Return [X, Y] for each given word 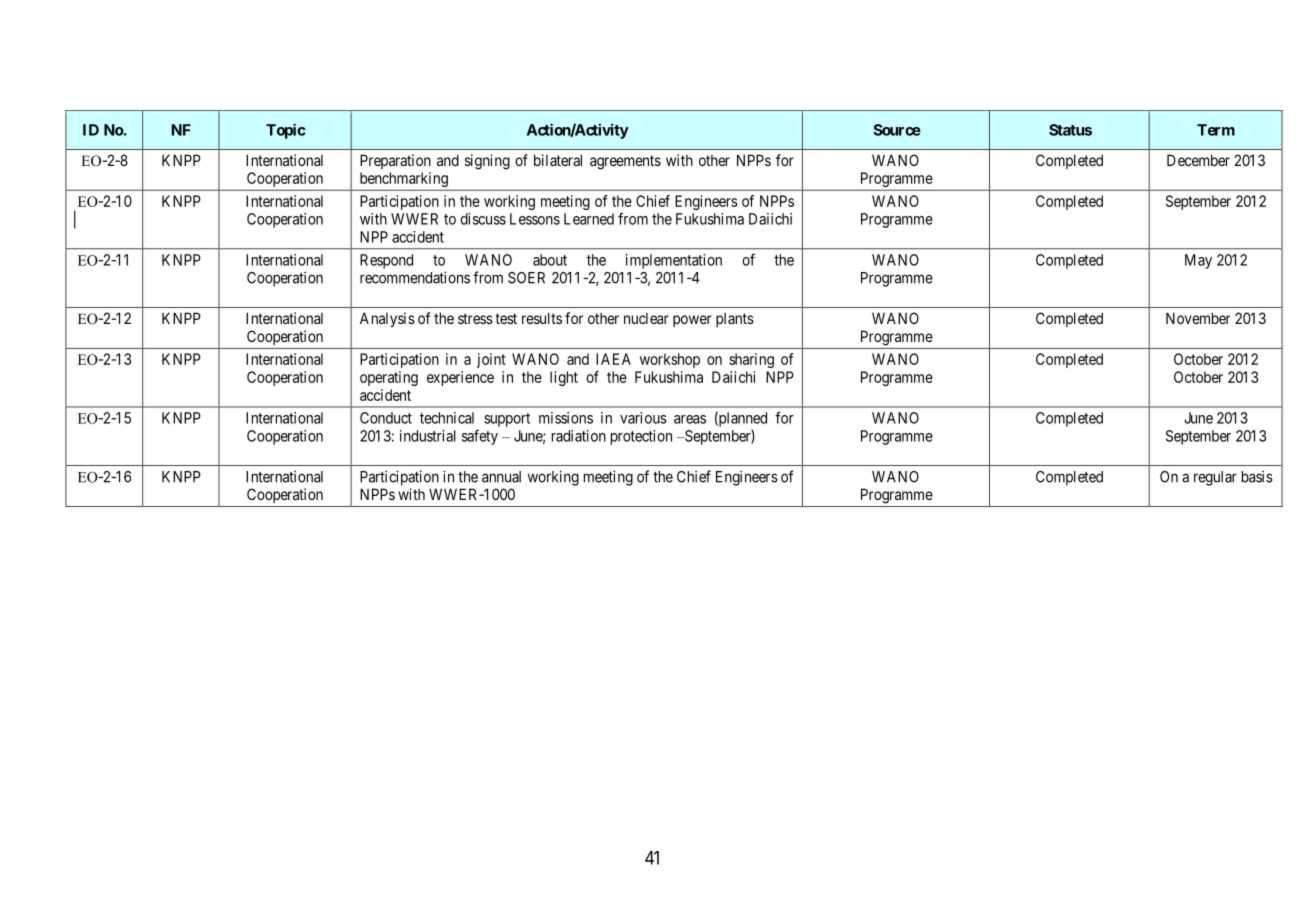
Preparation [395, 161]
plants [735, 320]
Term [1216, 130]
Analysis [387, 319]
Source [897, 130]
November [1198, 318]
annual [501, 477]
